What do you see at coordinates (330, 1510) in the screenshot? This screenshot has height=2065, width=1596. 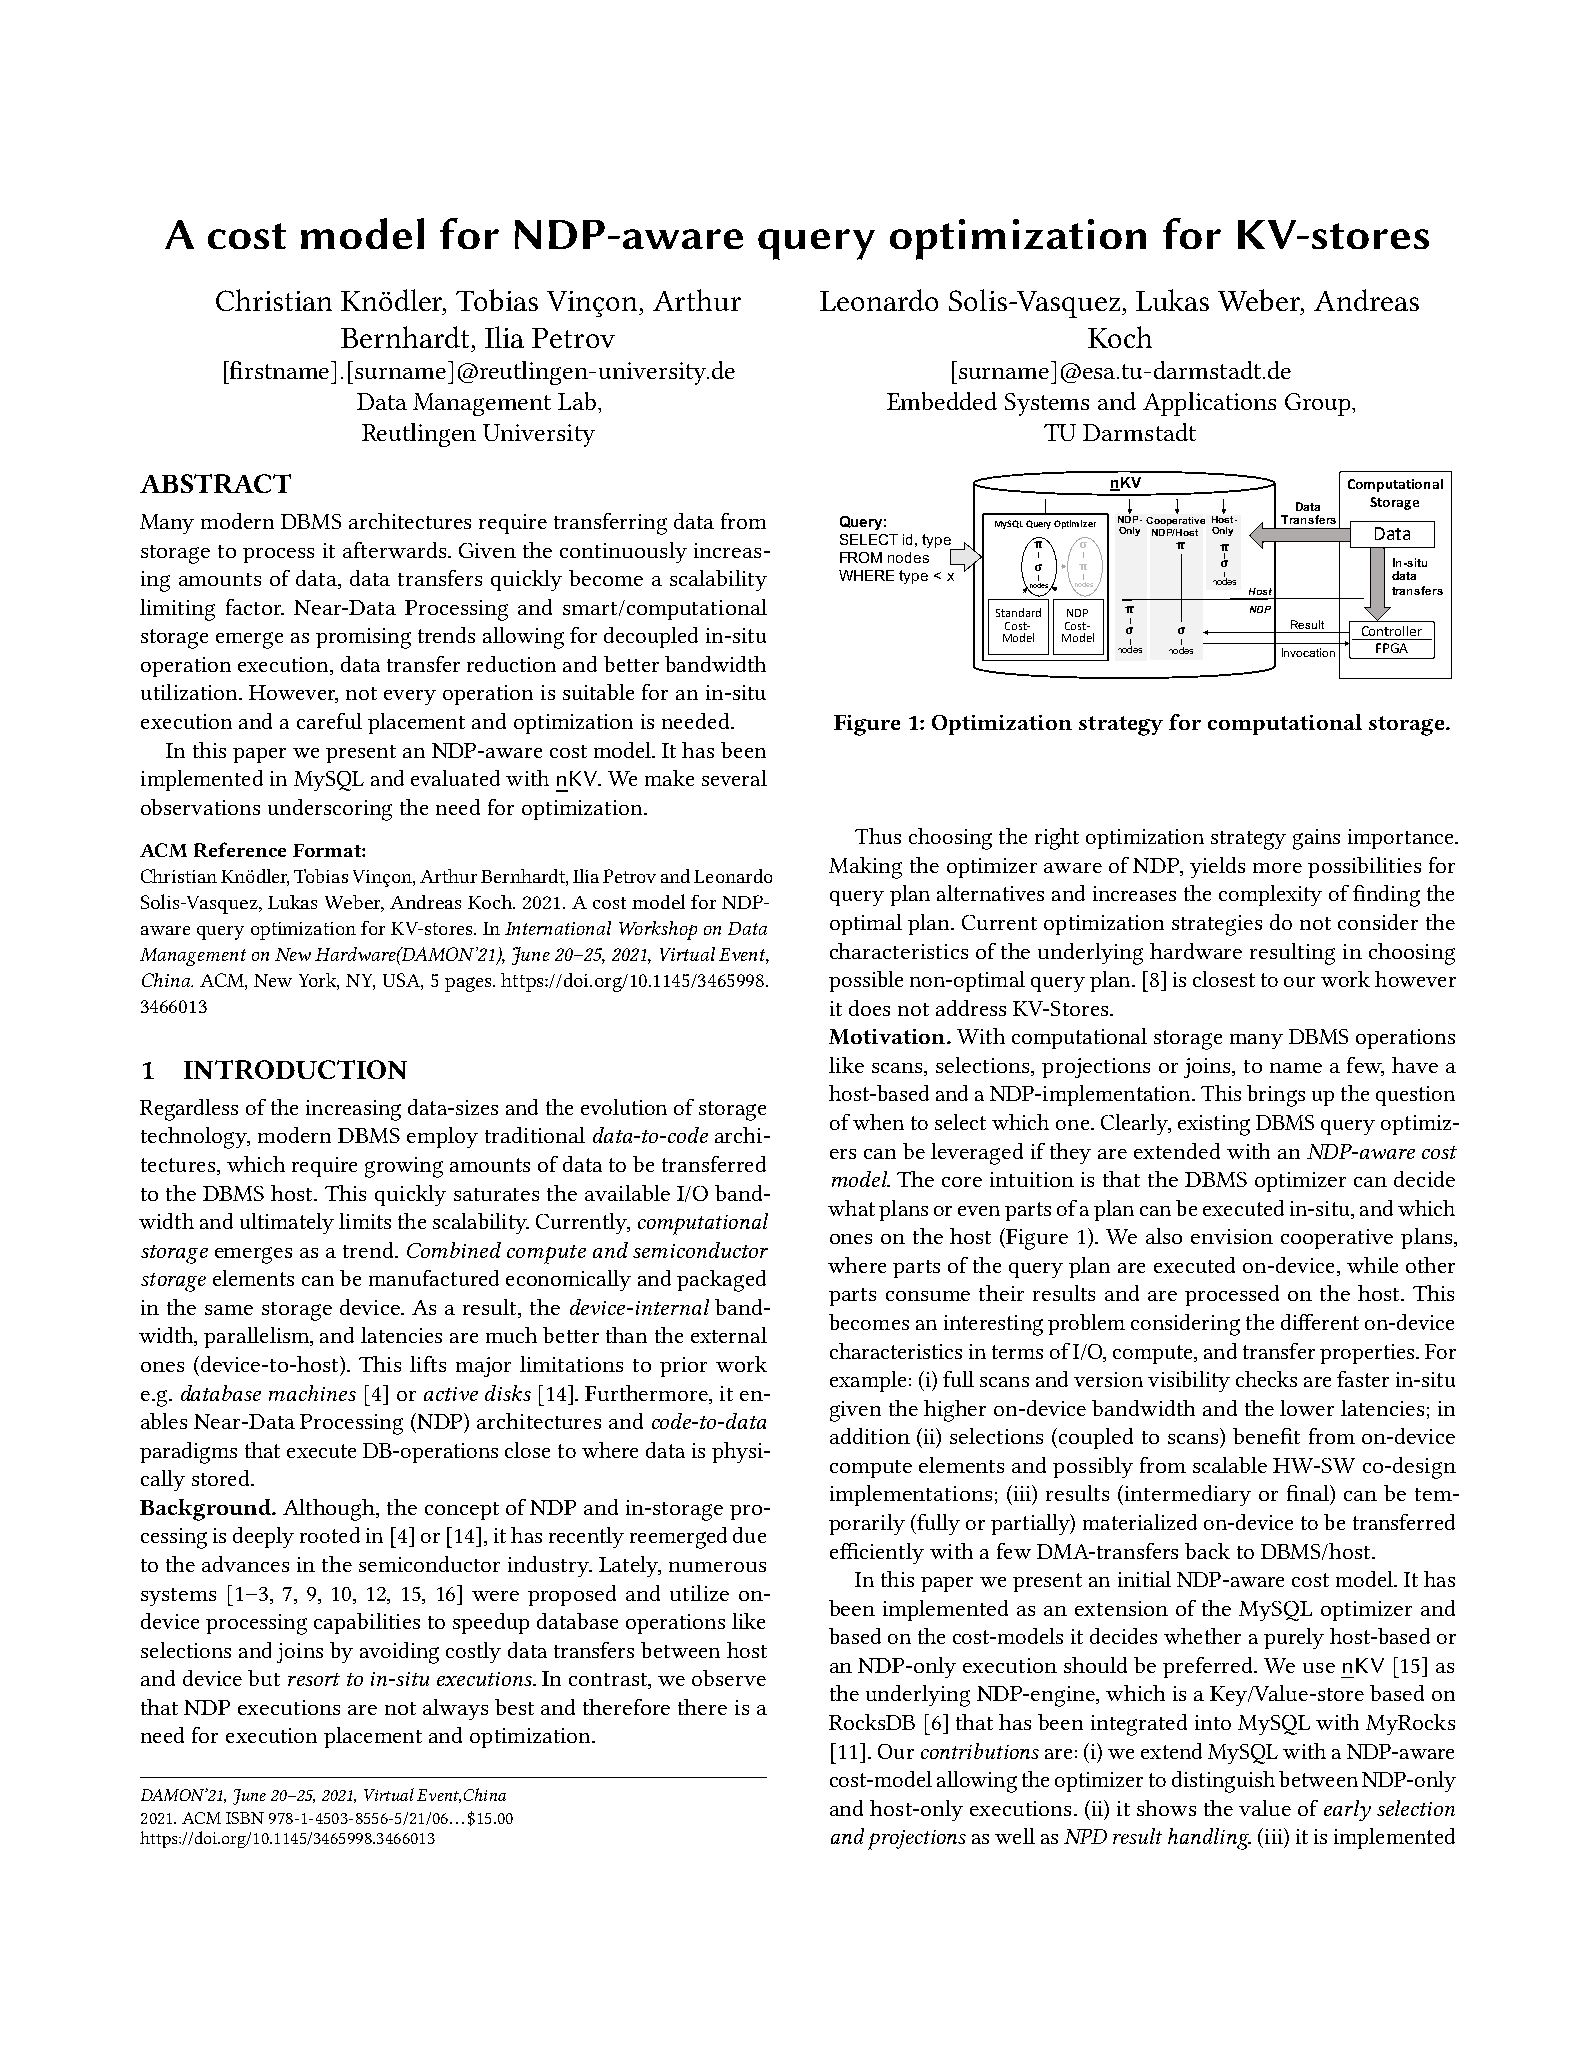 I see `Although` at bounding box center [330, 1510].
